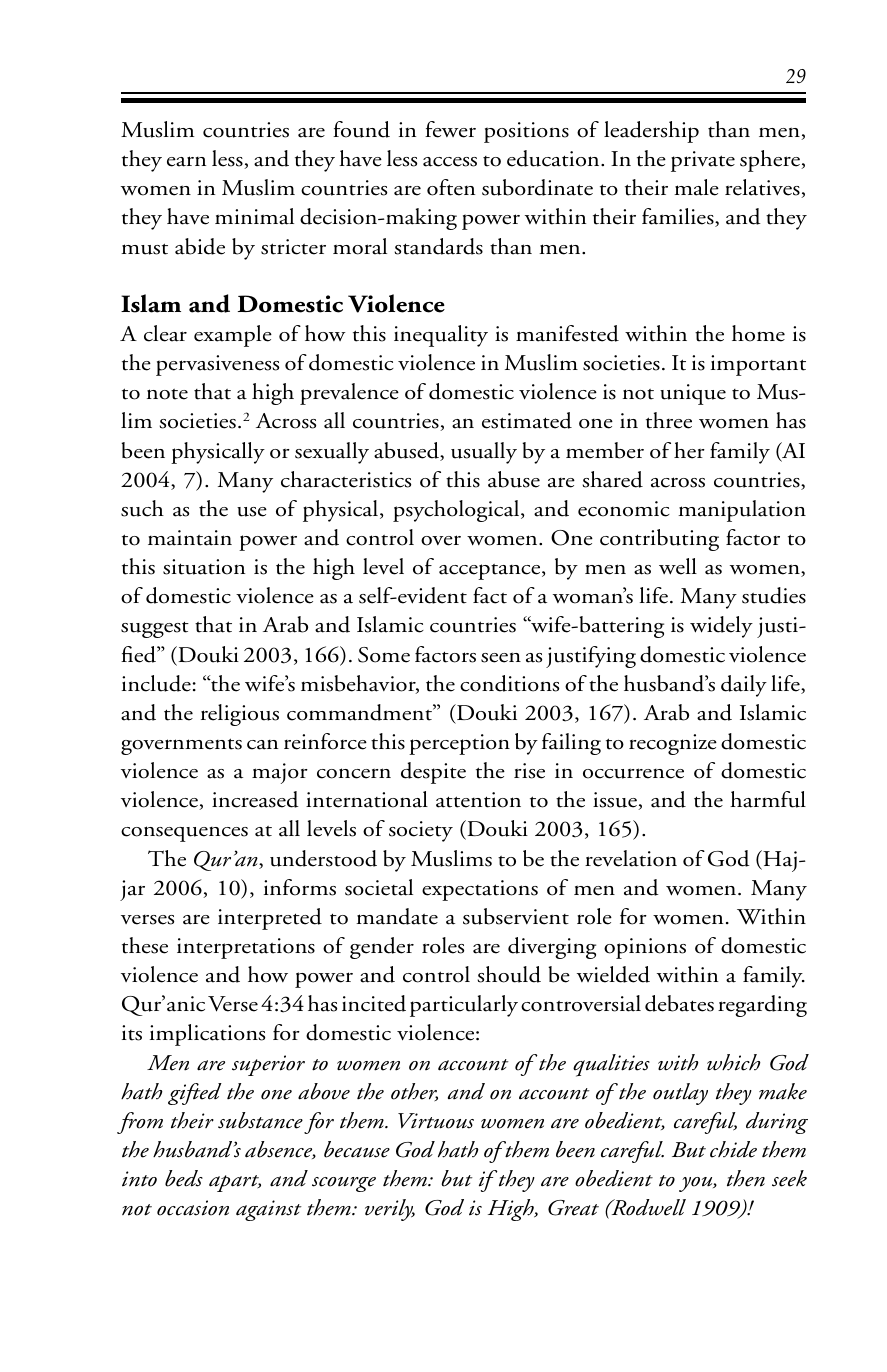 This screenshot has width=887, height=1372. I want to click on interpretations, so click(246, 948).
